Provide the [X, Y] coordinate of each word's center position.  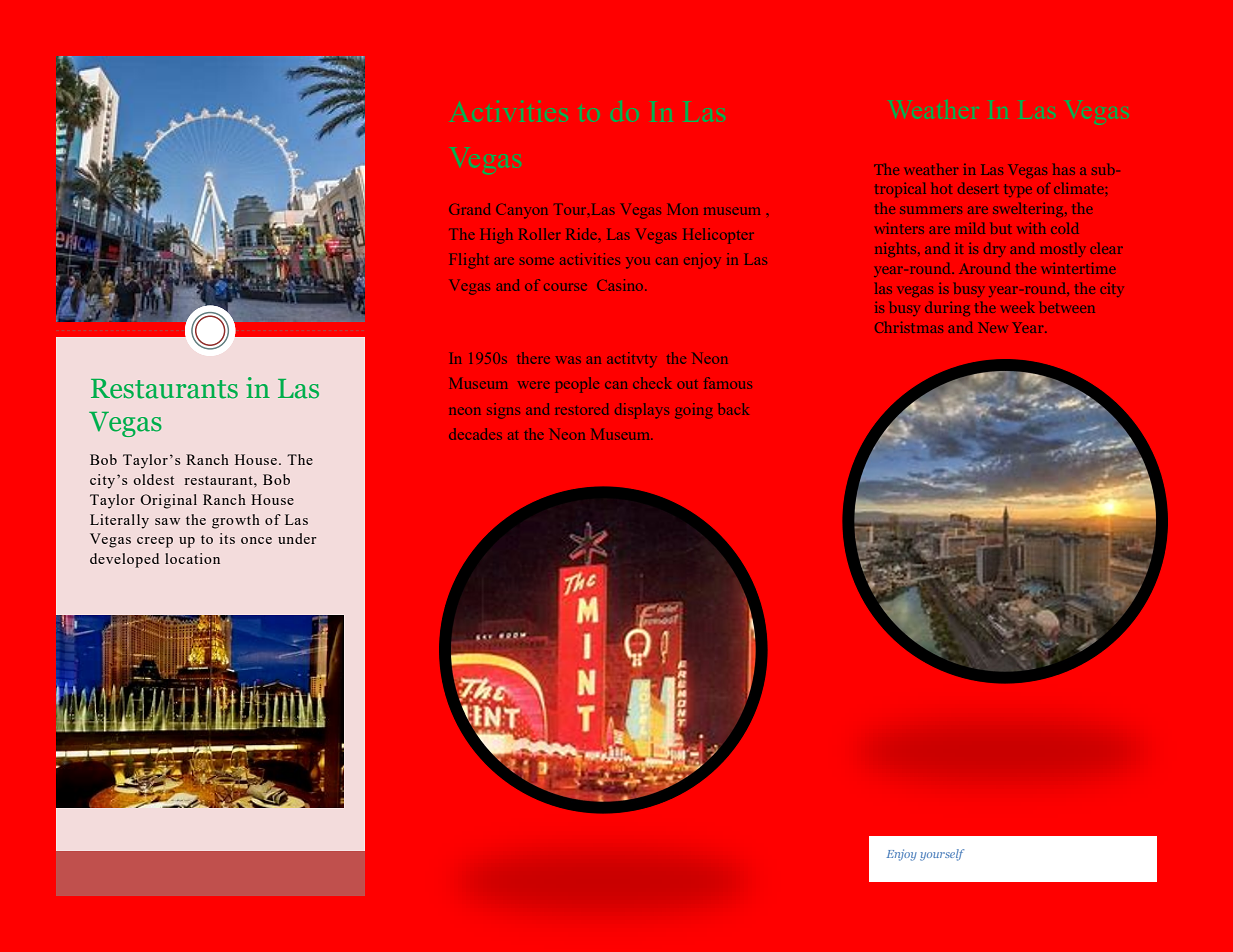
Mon [683, 209]
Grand [469, 209]
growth [236, 521]
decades [475, 434]
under [297, 538]
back [733, 409]
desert [978, 188]
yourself [942, 855]
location [192, 558]
